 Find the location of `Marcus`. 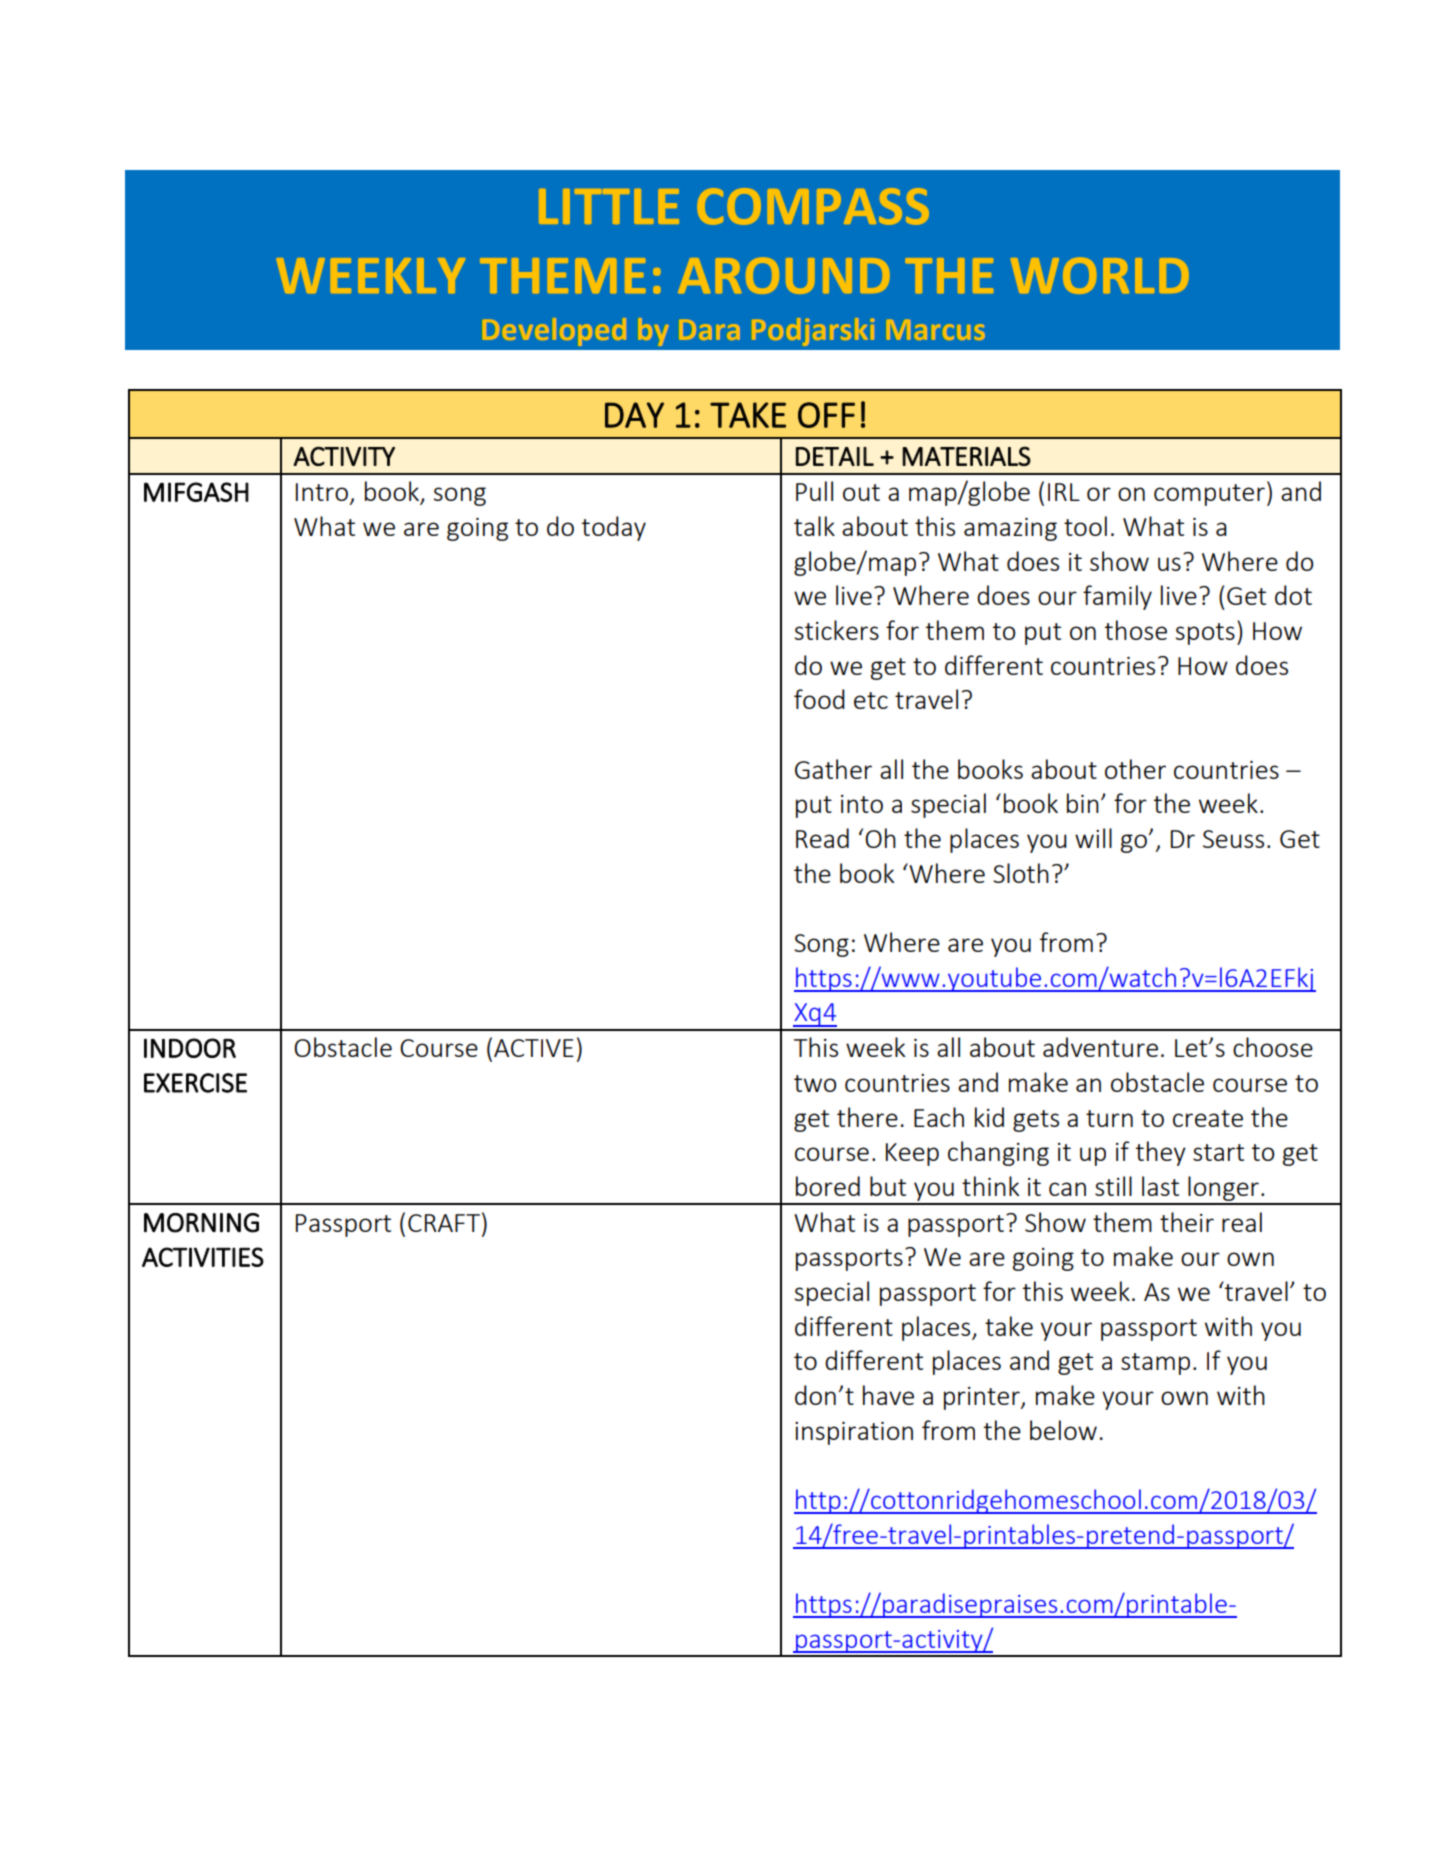

Marcus is located at coordinates (936, 329).
